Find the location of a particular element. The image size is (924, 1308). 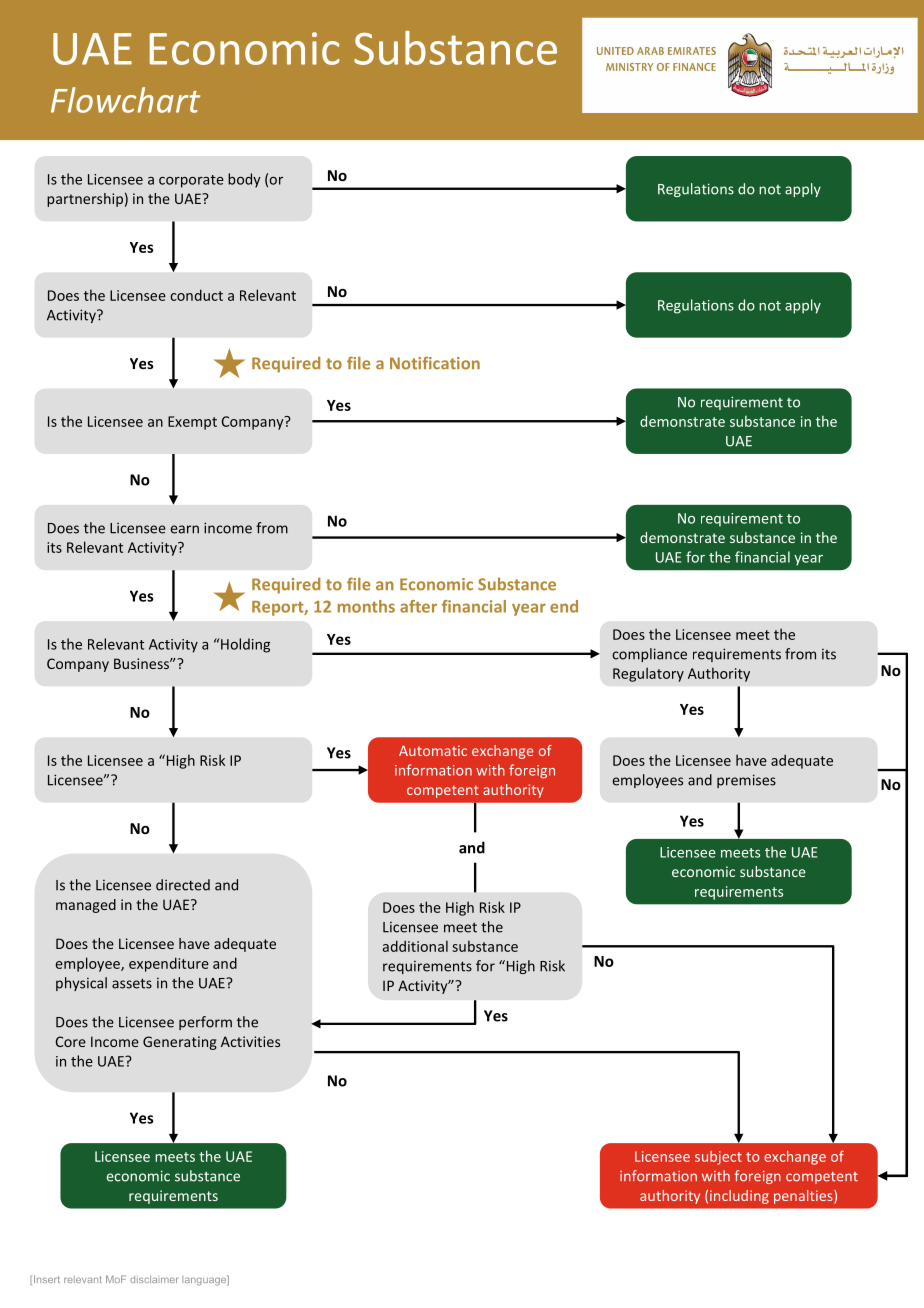

including is located at coordinates (739, 1197).
